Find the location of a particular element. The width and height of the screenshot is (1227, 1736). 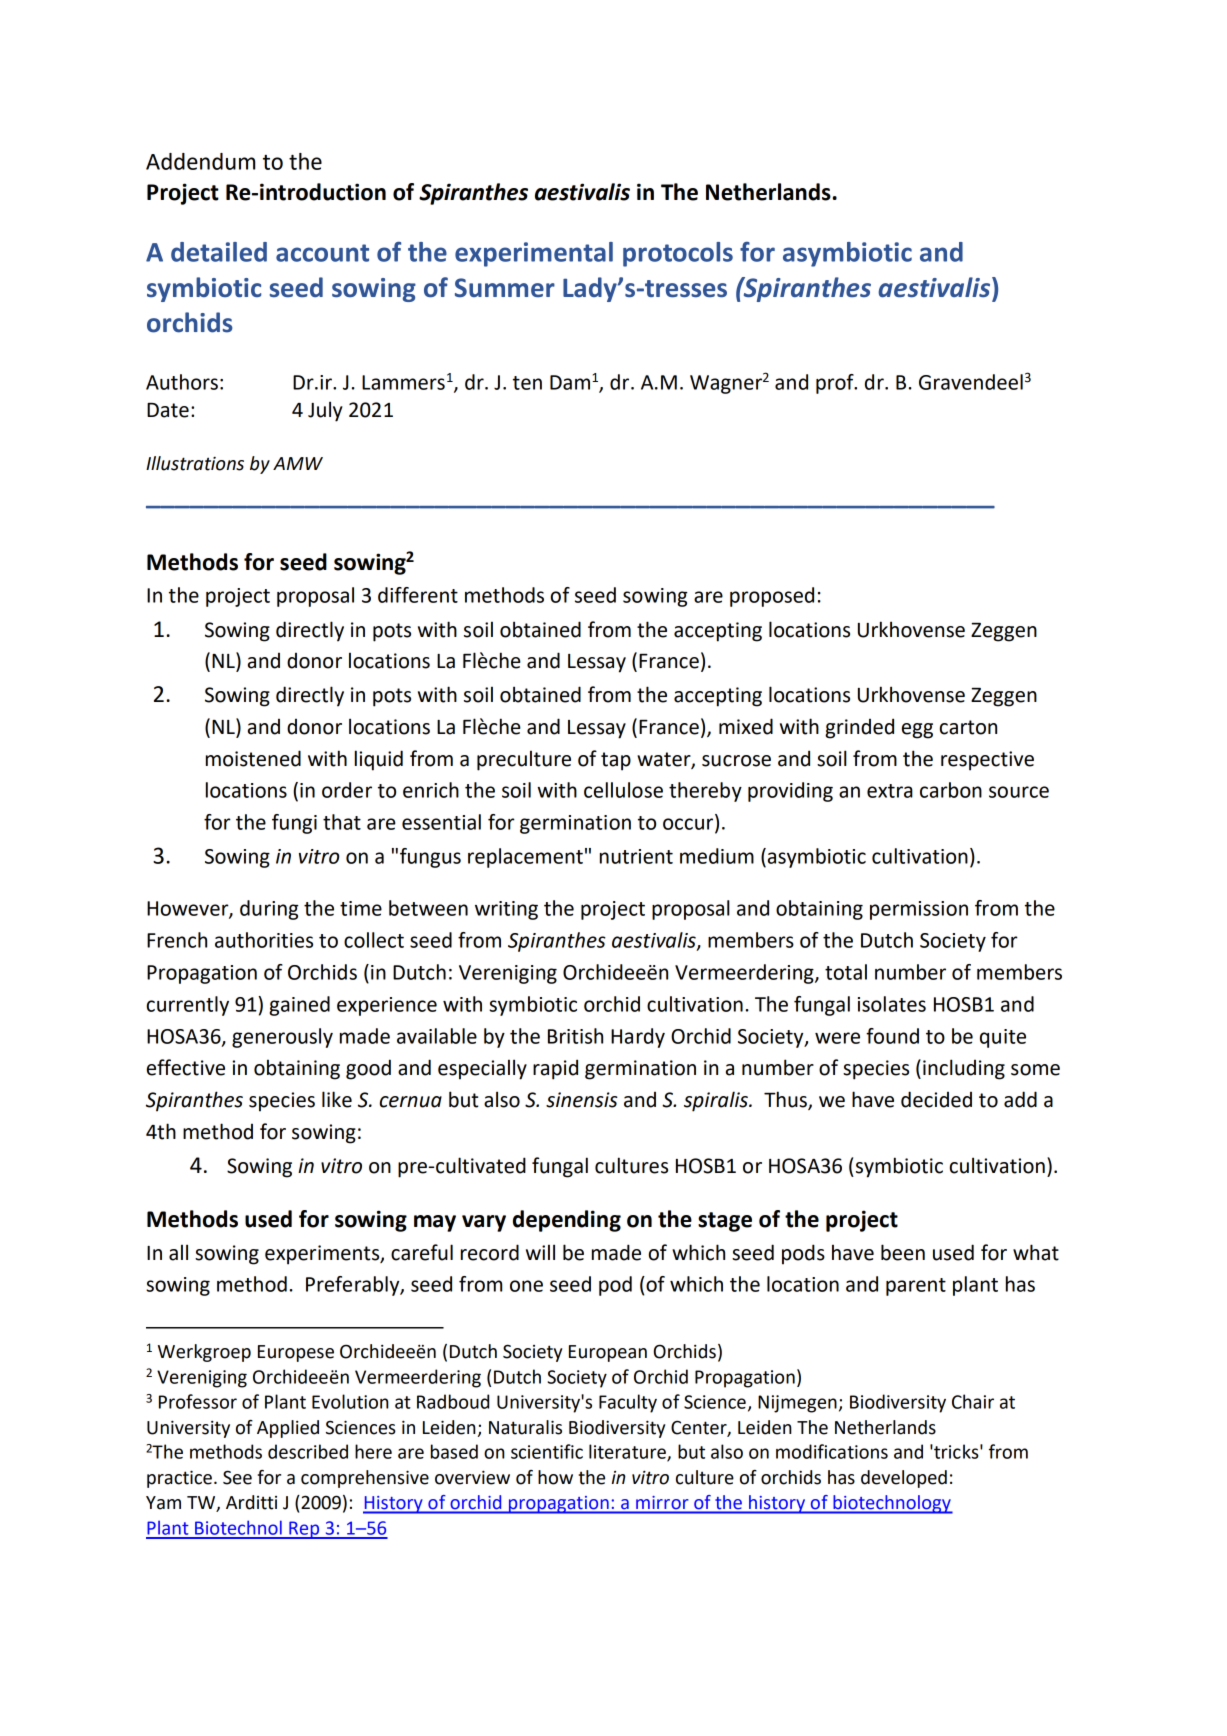

literature is located at coordinates (628, 1452).
